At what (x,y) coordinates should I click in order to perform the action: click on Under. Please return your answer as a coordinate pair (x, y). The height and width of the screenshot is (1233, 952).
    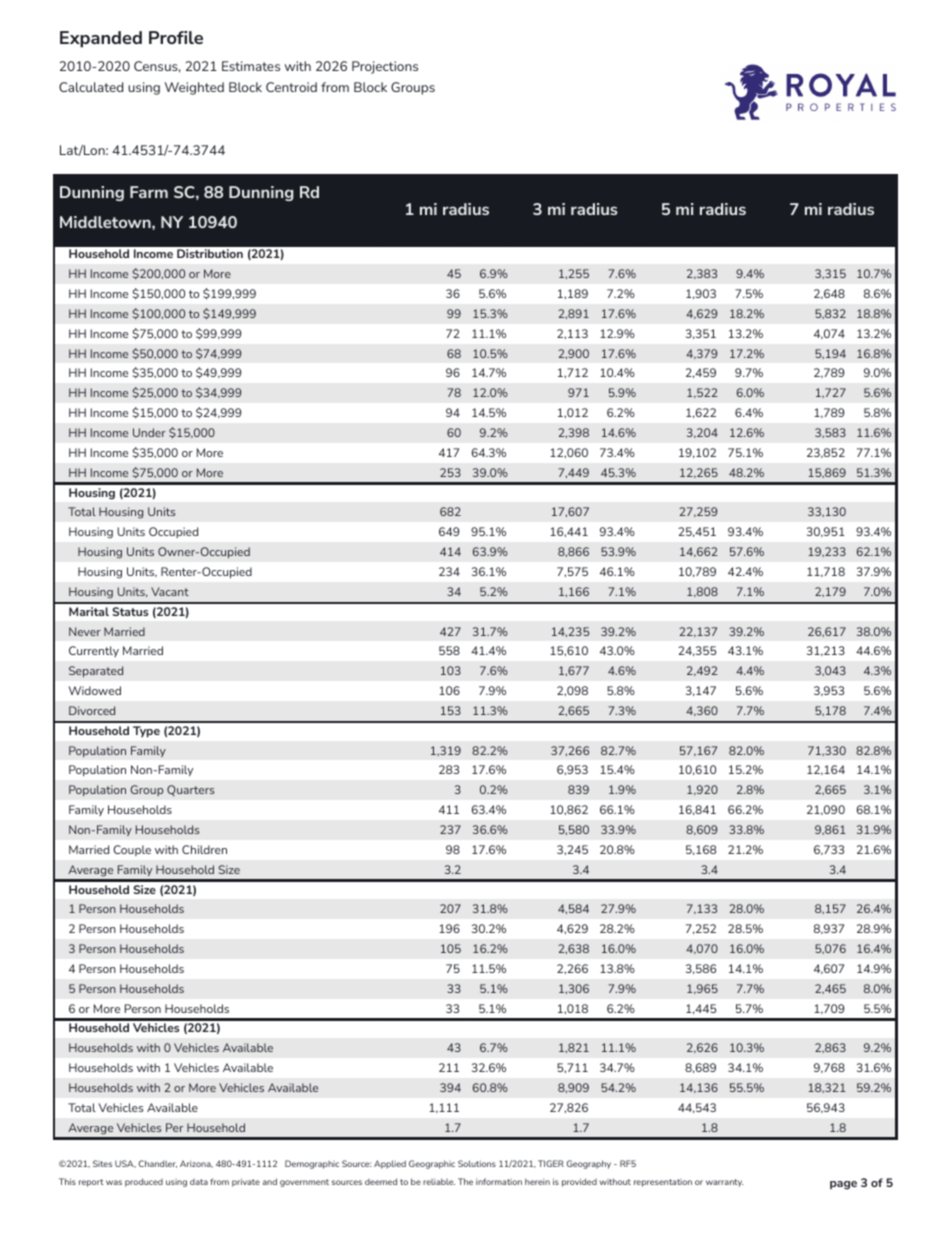
    Looking at the image, I should click on (149, 432).
